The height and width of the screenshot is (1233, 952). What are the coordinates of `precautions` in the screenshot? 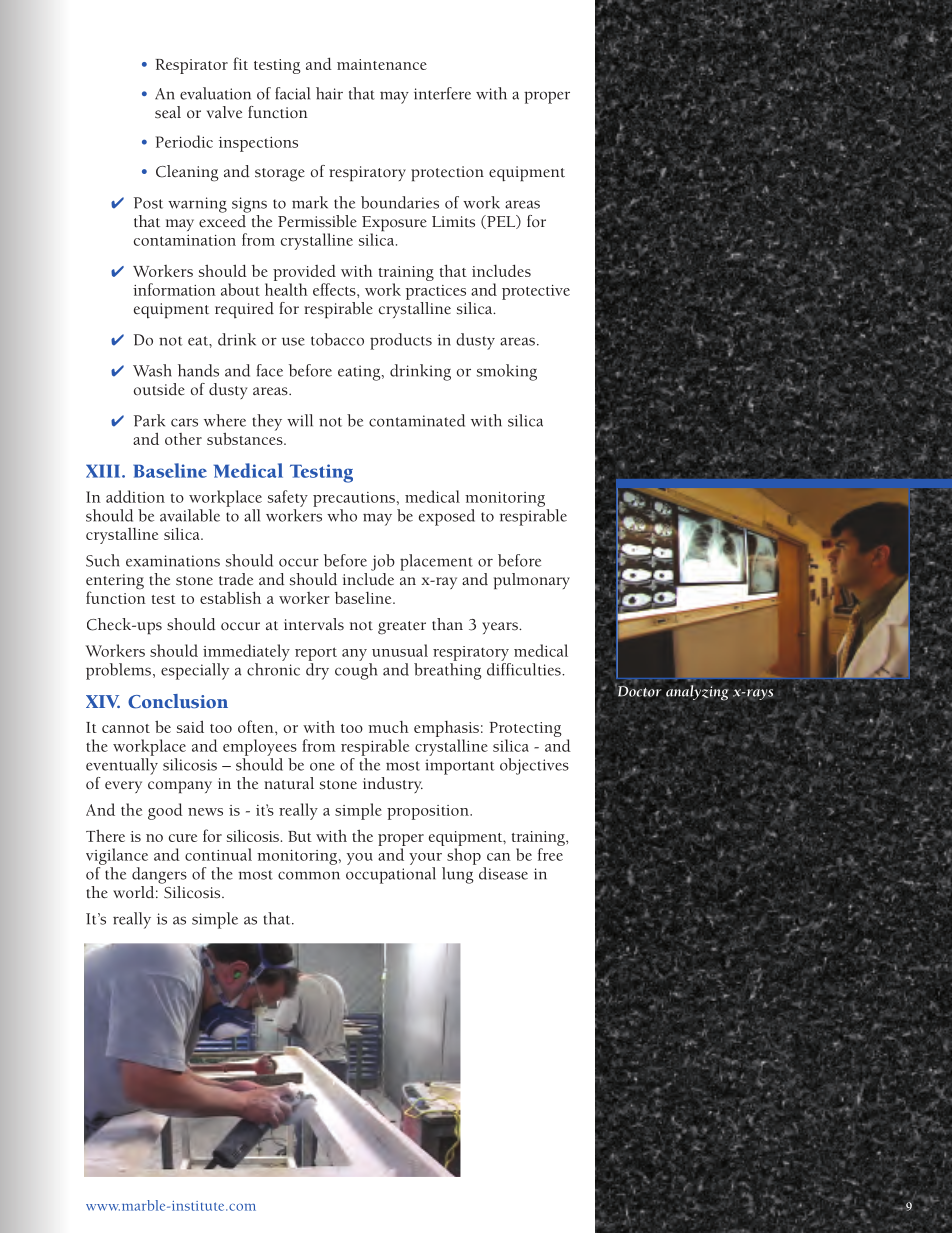 It's located at (354, 499).
